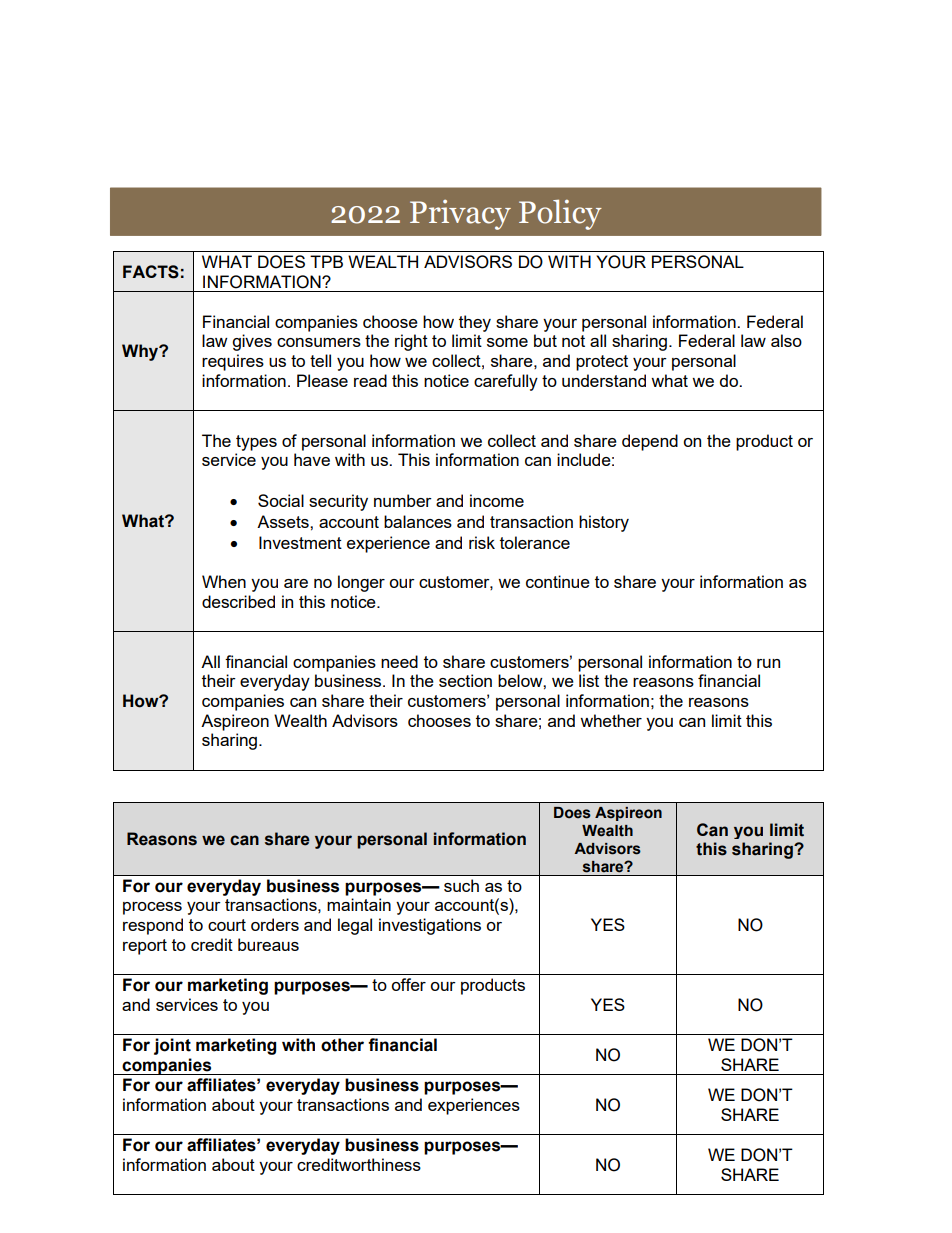 The image size is (952, 1233). I want to click on offer, so click(408, 984).
